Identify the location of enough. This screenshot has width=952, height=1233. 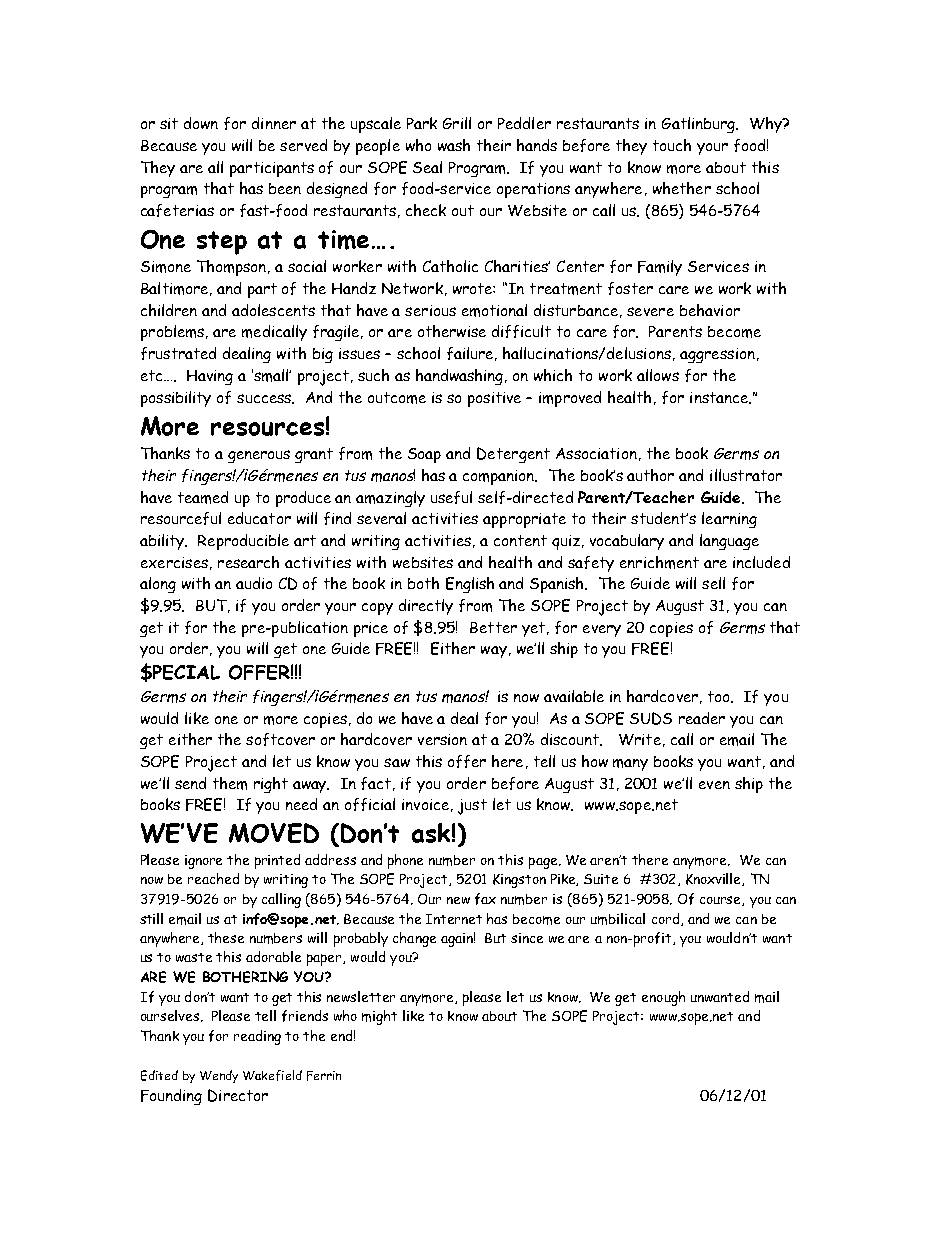
(663, 998).
